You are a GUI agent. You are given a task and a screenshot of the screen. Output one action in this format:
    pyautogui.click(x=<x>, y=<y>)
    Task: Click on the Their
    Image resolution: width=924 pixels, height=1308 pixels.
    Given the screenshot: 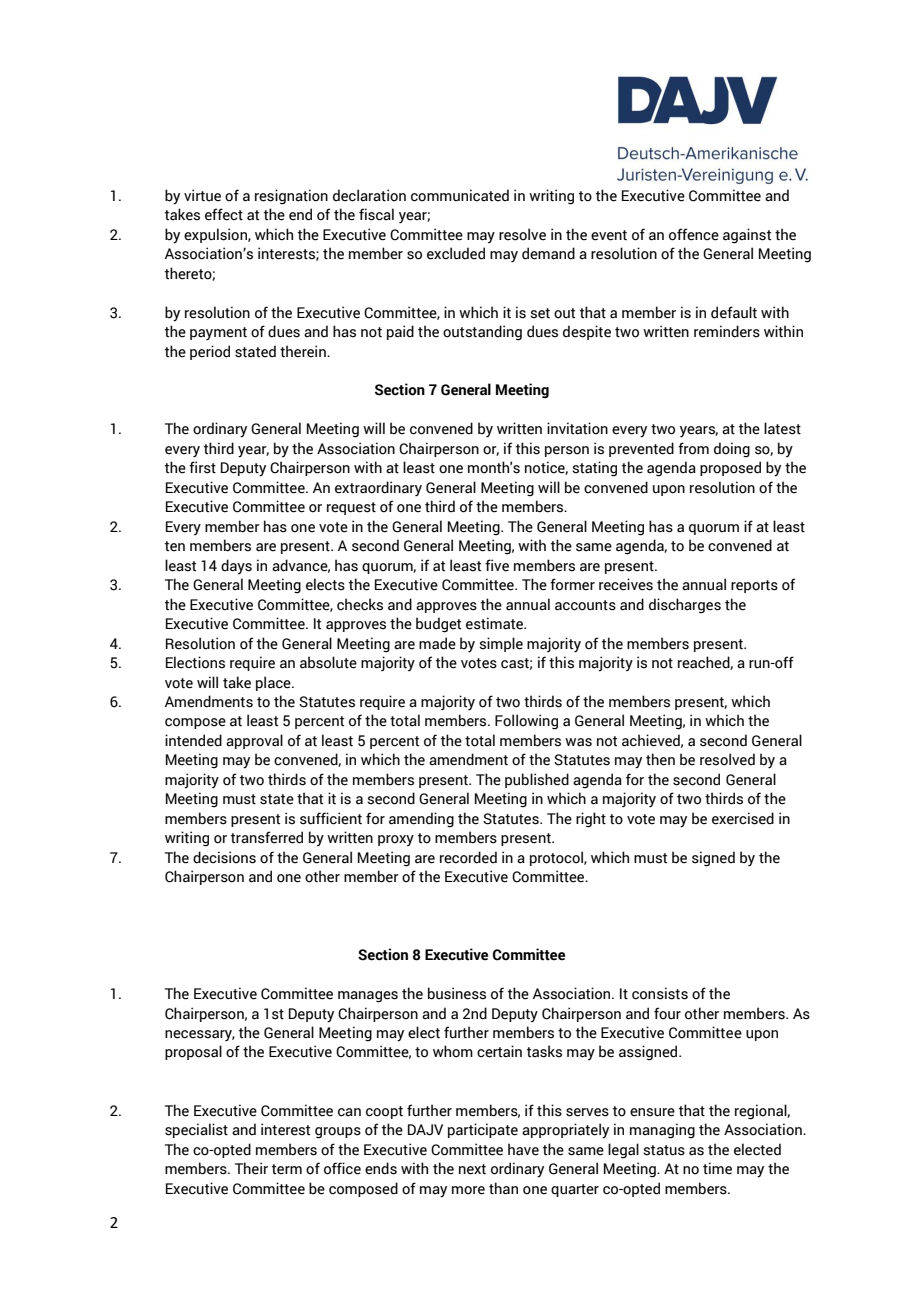 What is the action you would take?
    pyautogui.click(x=251, y=1168)
